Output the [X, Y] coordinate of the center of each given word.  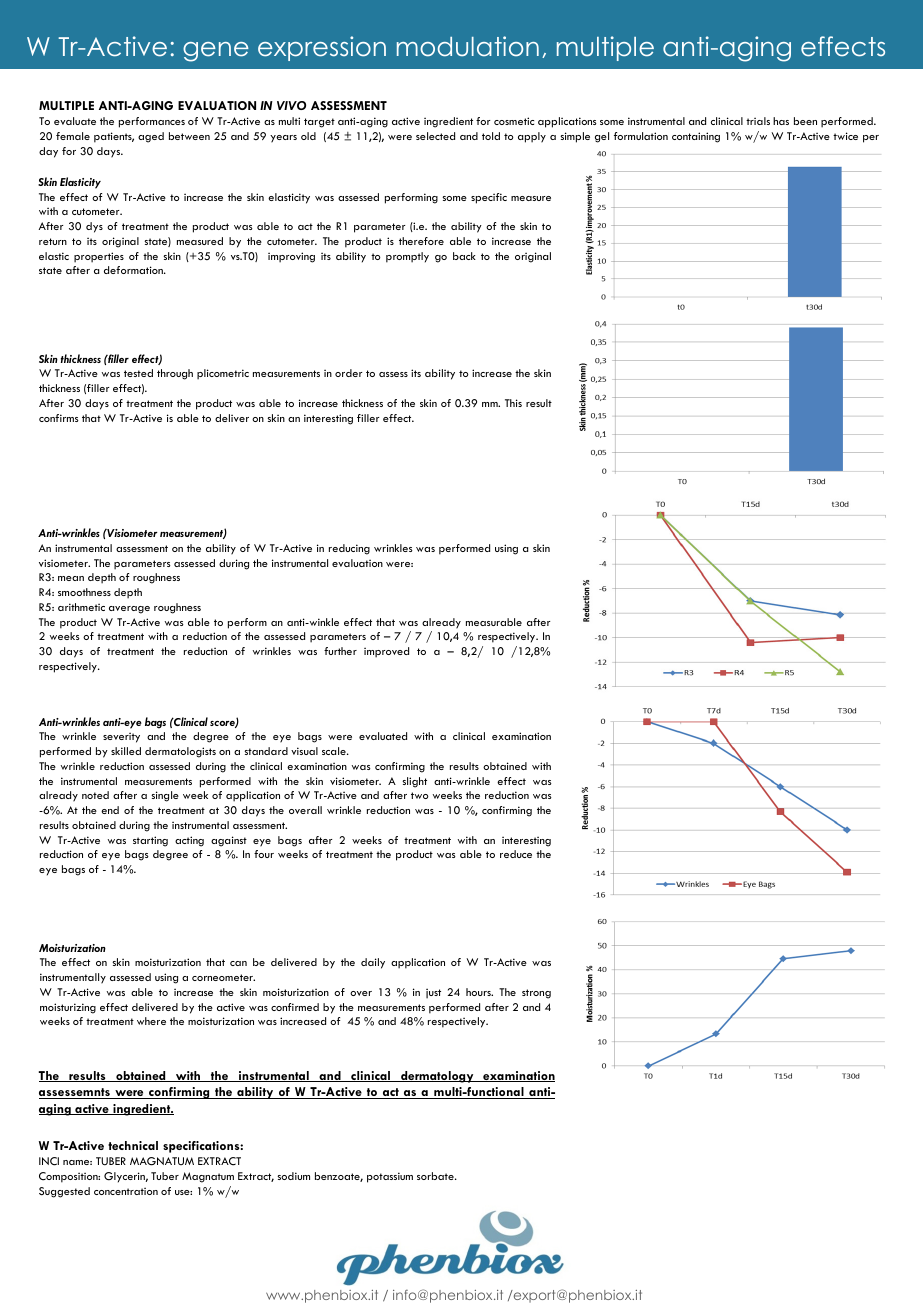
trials [758, 121]
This [513, 403]
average [129, 610]
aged [151, 137]
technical [133, 1145]
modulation [468, 46]
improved [386, 652]
